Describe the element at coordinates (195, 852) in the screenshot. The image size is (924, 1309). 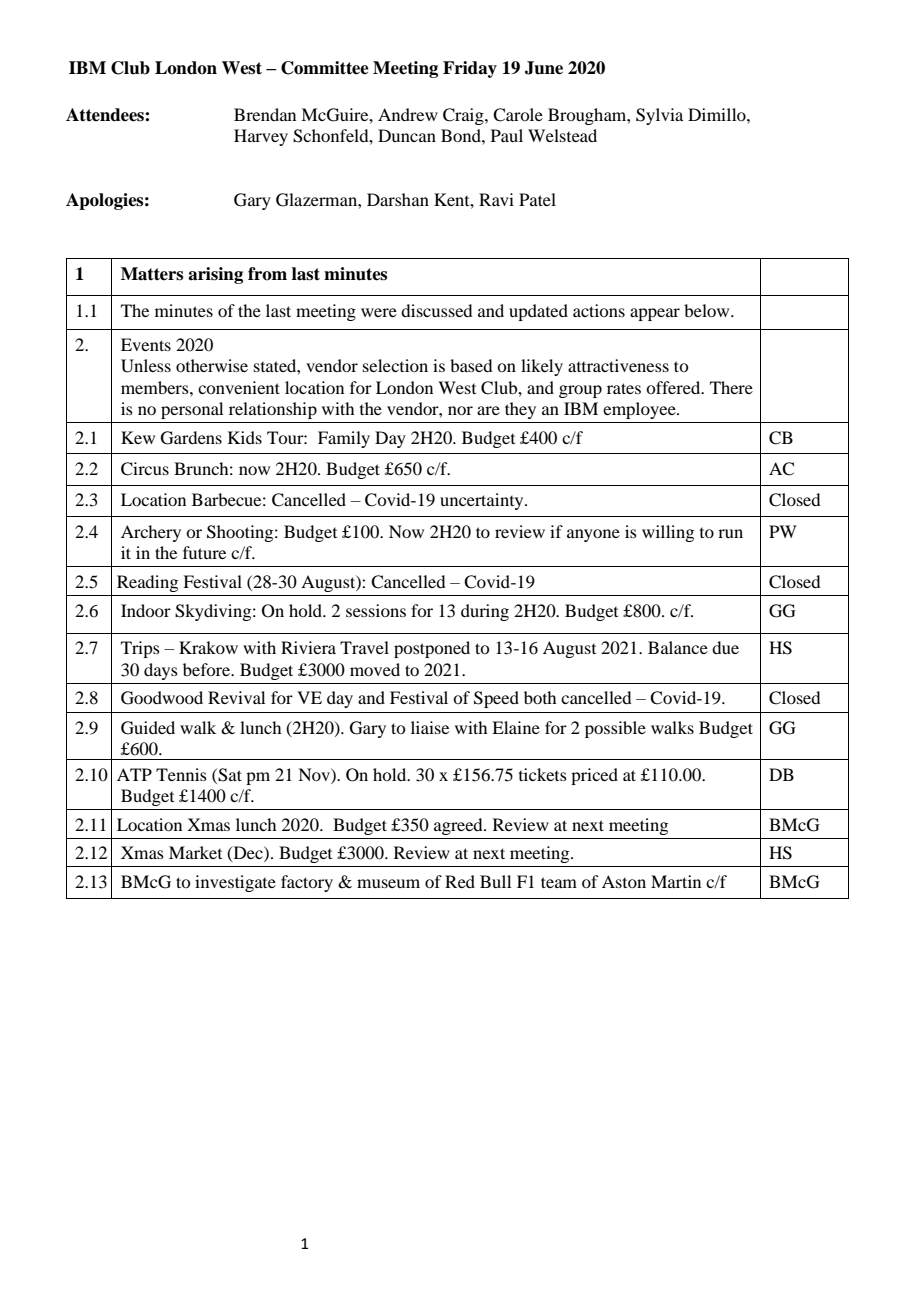
I see `Market` at that location.
